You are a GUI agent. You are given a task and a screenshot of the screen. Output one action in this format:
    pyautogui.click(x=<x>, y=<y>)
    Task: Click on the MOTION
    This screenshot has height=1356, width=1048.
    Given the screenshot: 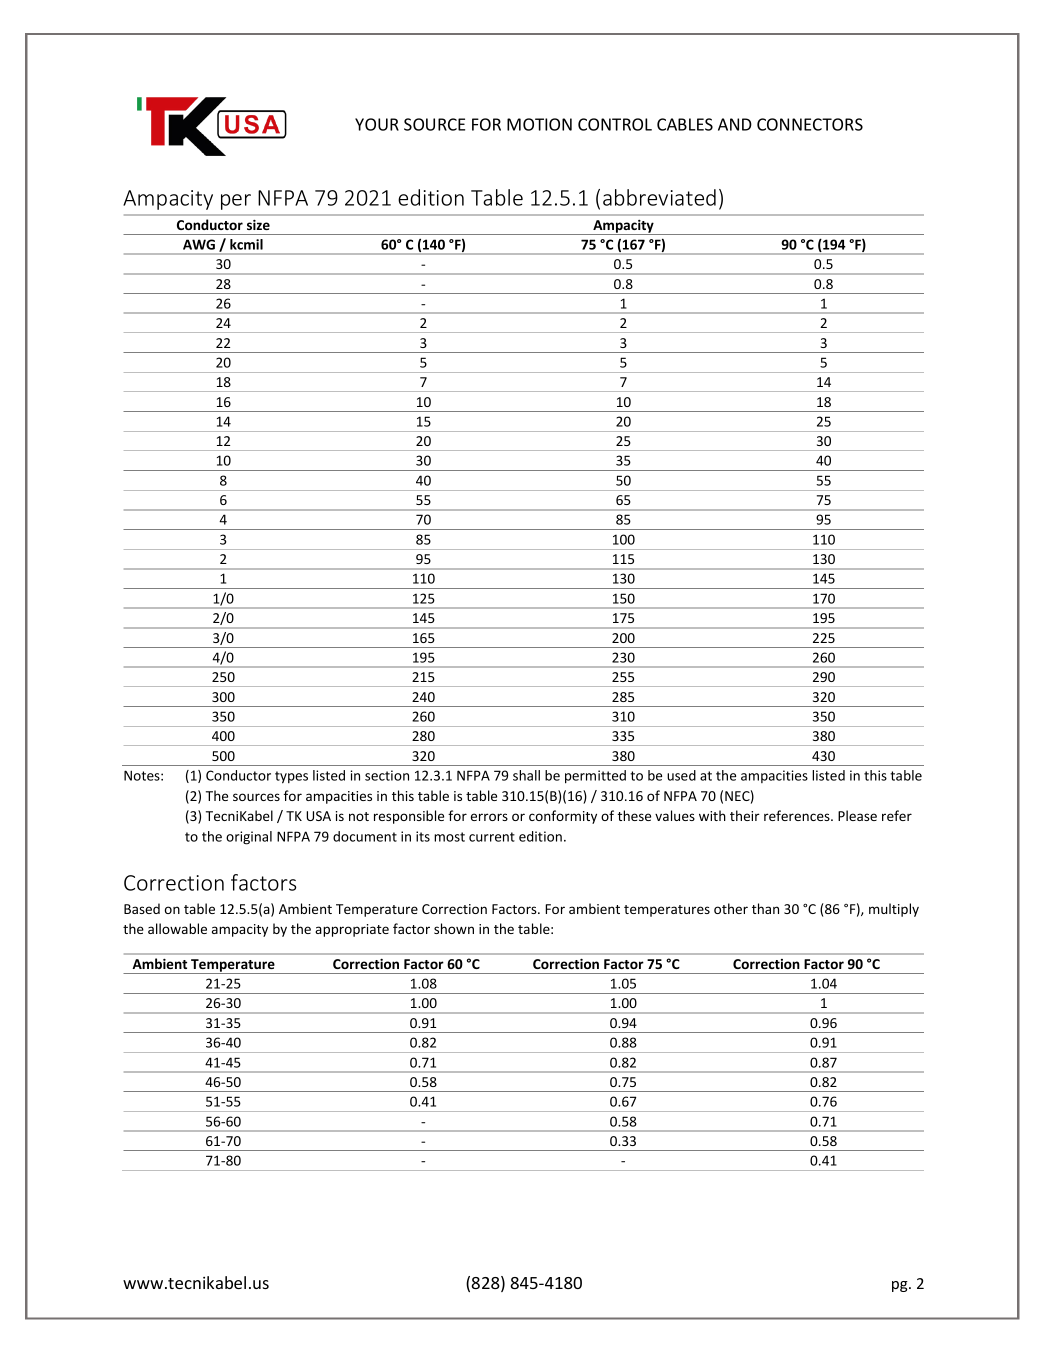 What is the action you would take?
    pyautogui.click(x=539, y=124)
